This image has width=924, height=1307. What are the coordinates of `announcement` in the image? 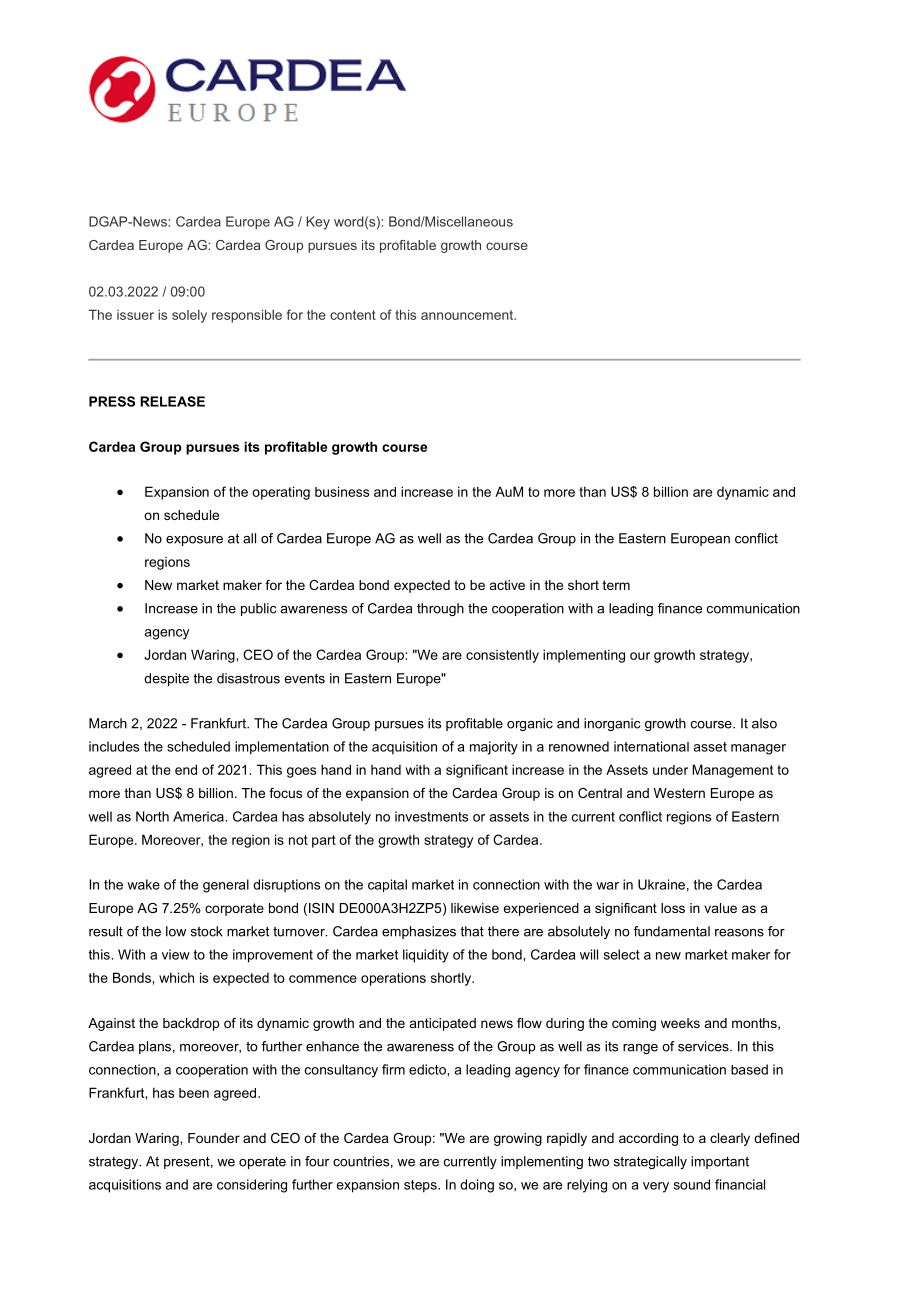 It's located at (468, 315).
